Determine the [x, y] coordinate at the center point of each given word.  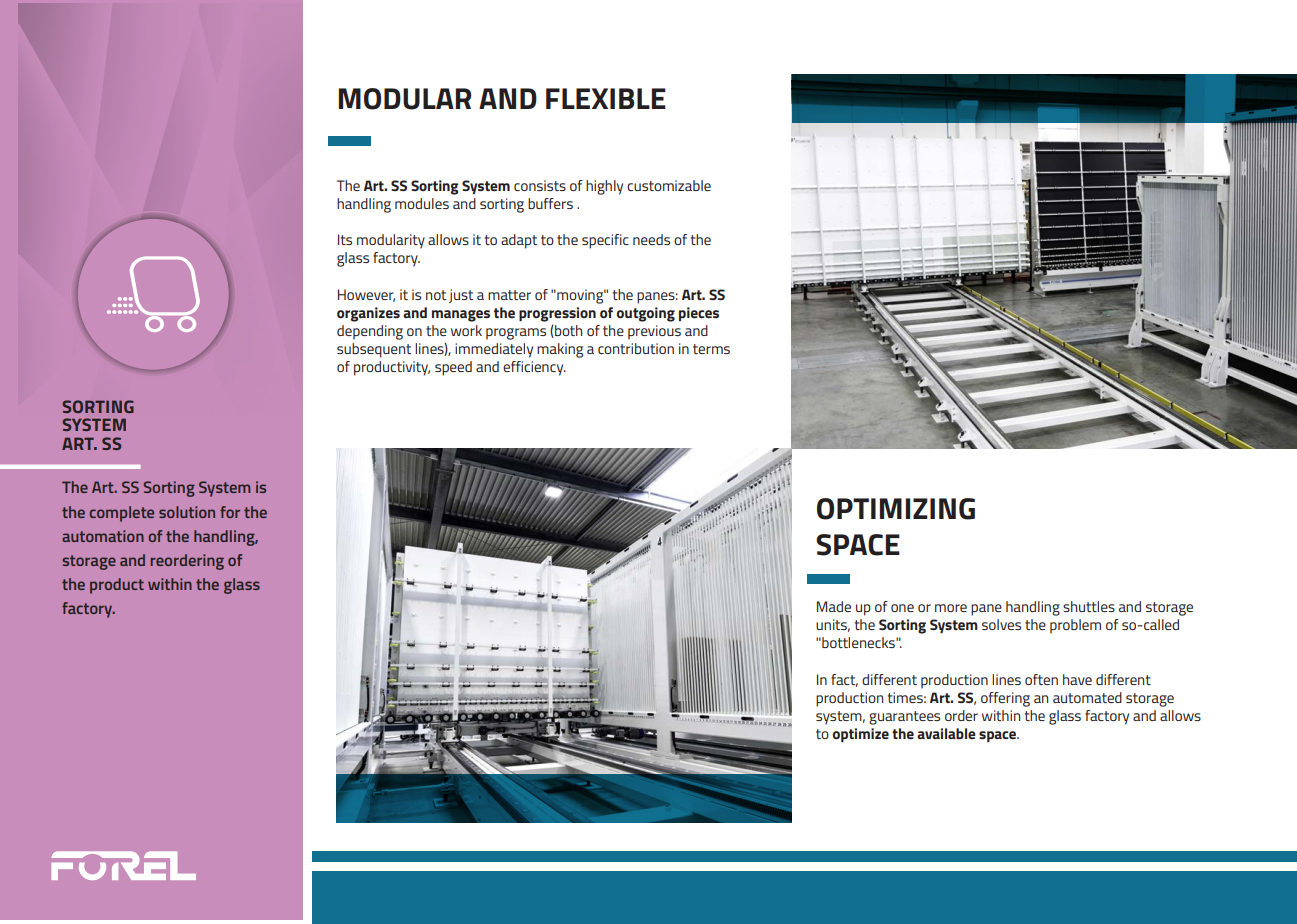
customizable [669, 185]
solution [187, 512]
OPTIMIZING [896, 509]
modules [422, 203]
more [951, 608]
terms [711, 349]
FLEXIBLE [606, 98]
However [366, 295]
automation [103, 536]
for [230, 512]
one [902, 608]
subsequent [374, 350]
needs [651, 239]
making [560, 350]
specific [605, 241]
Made [834, 606]
